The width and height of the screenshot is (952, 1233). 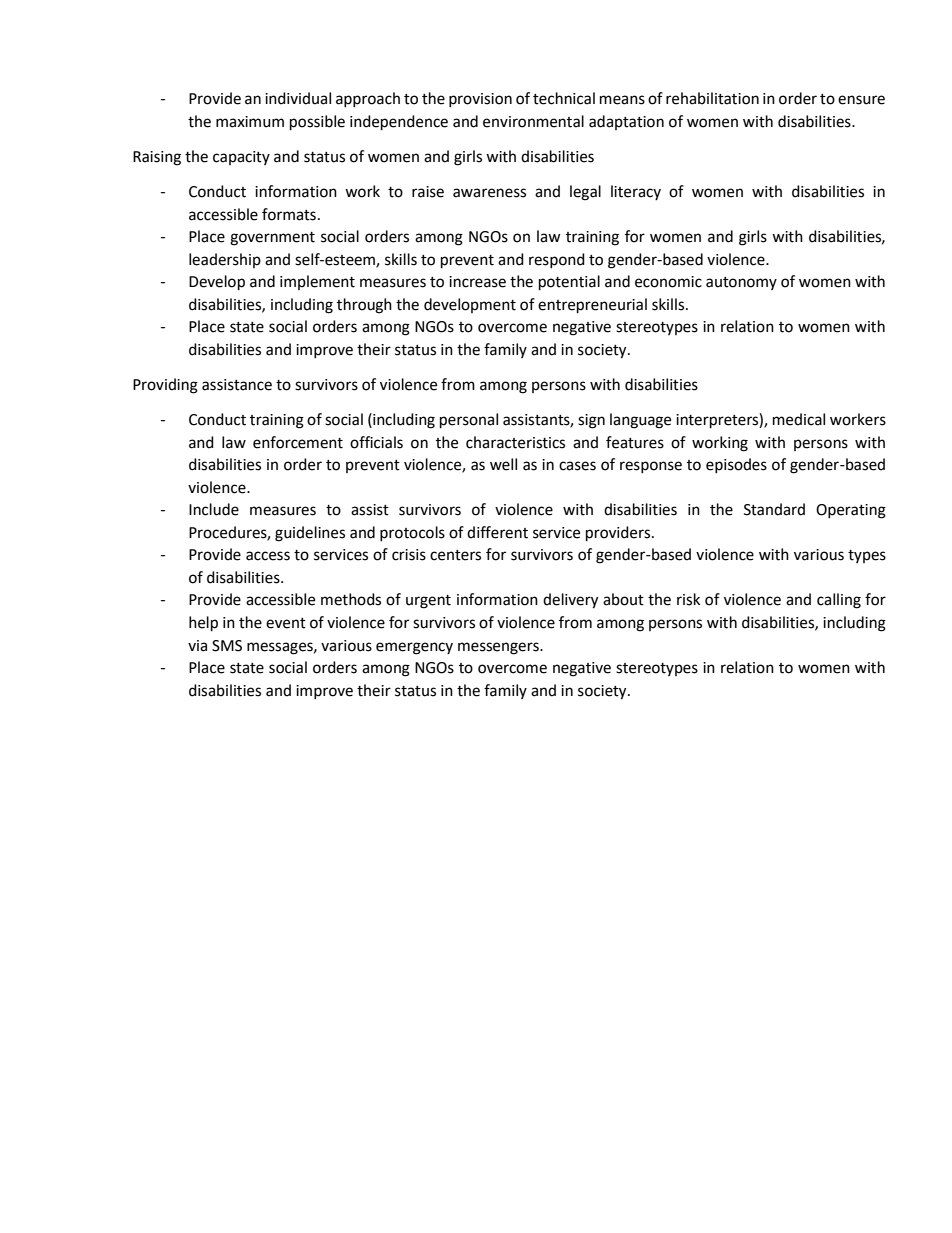 I want to click on messengers, so click(x=499, y=648).
